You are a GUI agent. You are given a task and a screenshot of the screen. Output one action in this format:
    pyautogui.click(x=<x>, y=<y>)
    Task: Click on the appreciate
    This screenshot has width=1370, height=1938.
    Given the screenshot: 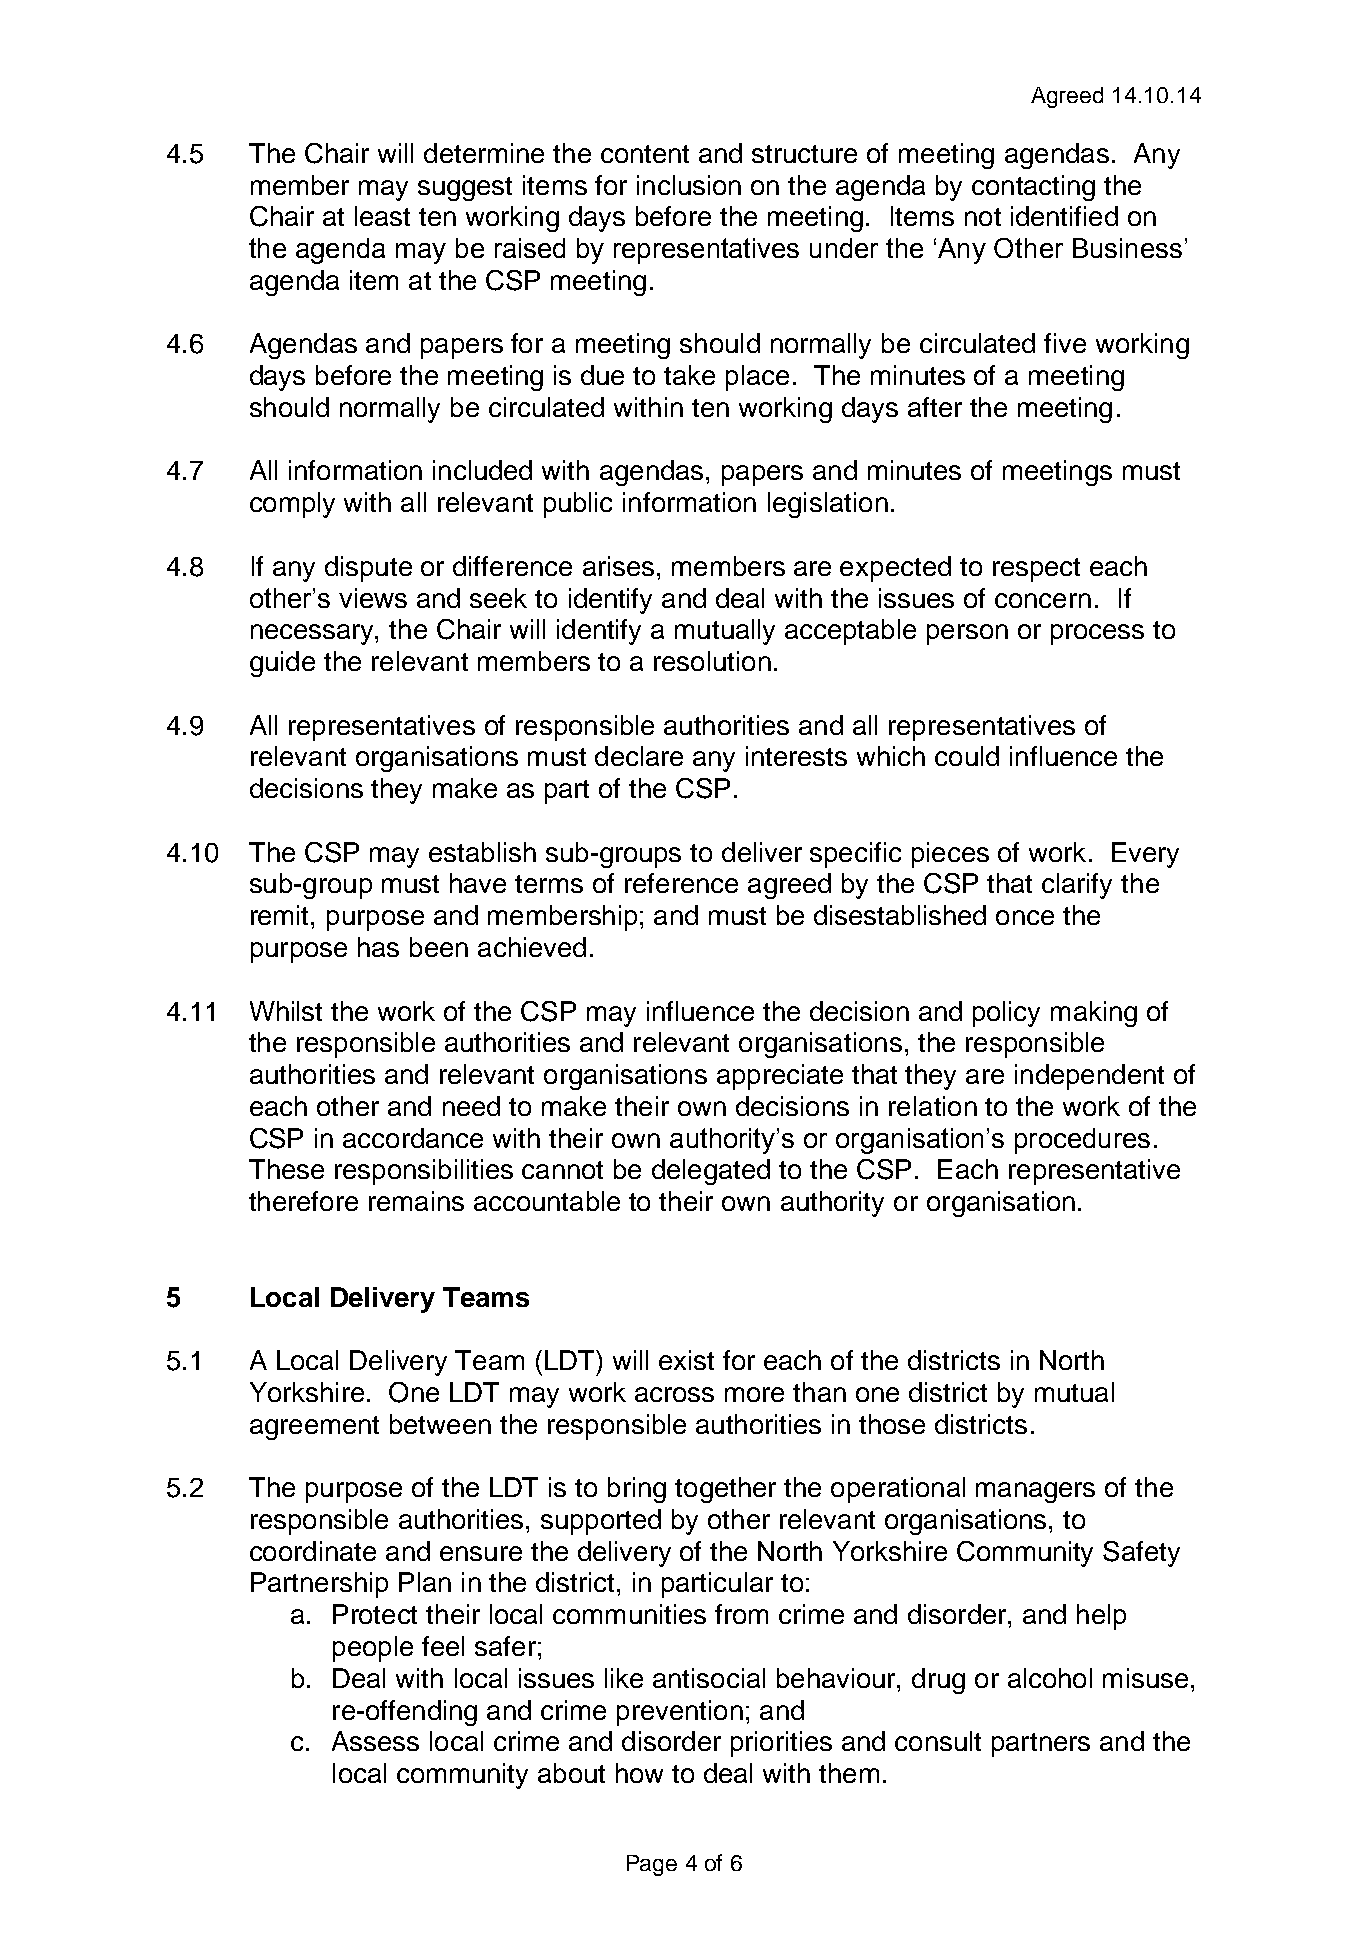 What is the action you would take?
    pyautogui.click(x=780, y=1077)
